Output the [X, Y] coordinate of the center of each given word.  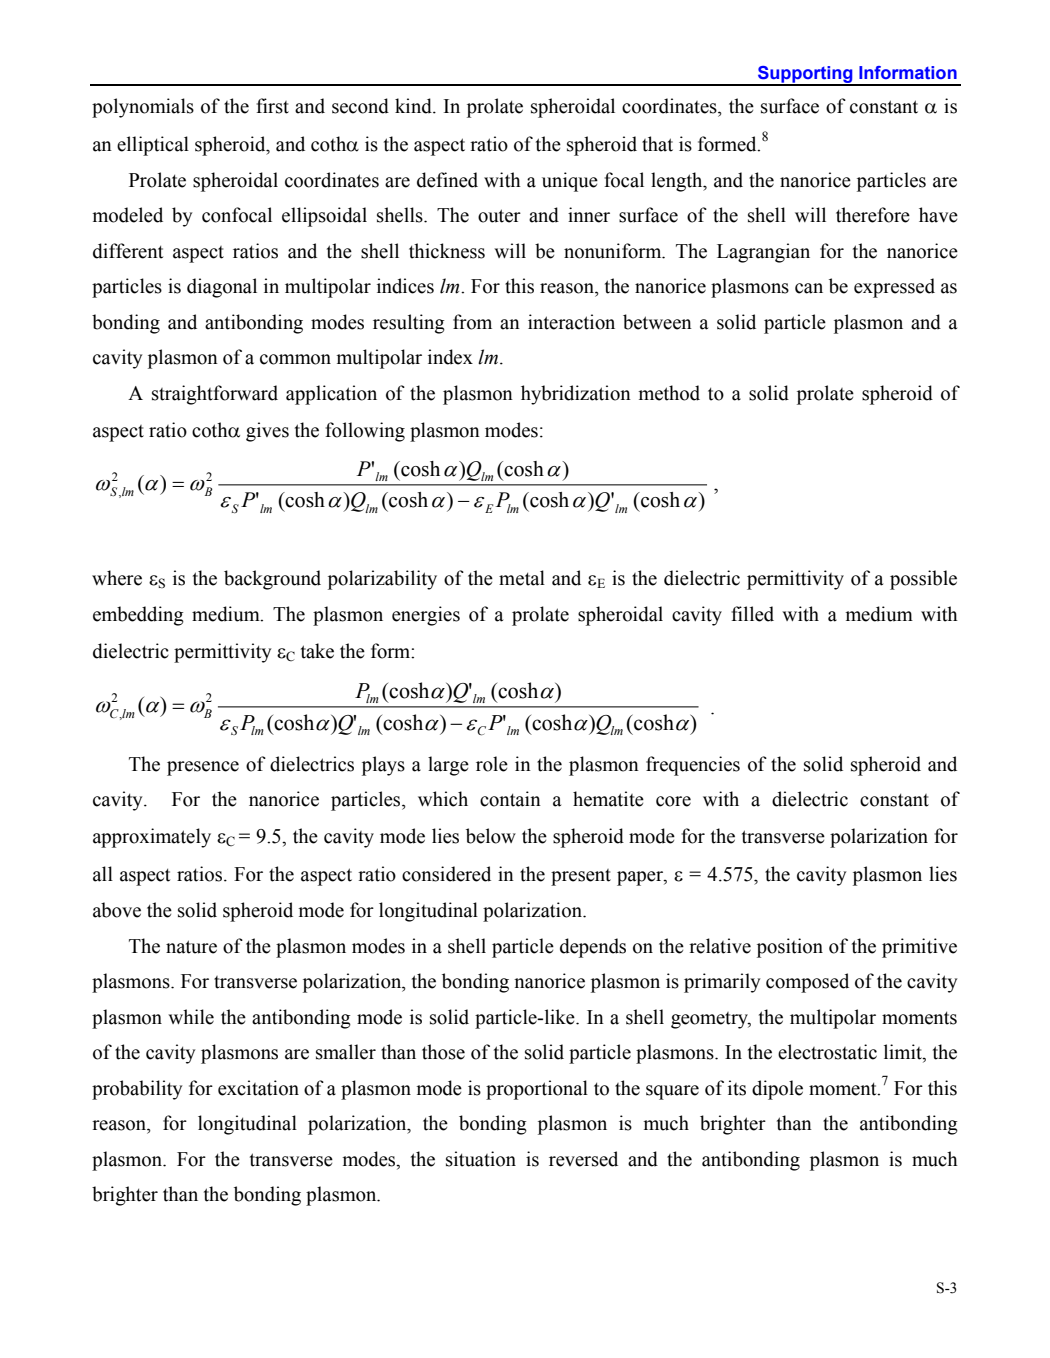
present [581, 877]
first [272, 106]
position [790, 948]
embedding [138, 616]
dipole [777, 1090]
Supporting [805, 75]
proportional [537, 1090]
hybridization [576, 395]
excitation [258, 1088]
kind [414, 106]
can [809, 288]
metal [522, 578]
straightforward [215, 395]
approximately [152, 838]
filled [752, 614]
